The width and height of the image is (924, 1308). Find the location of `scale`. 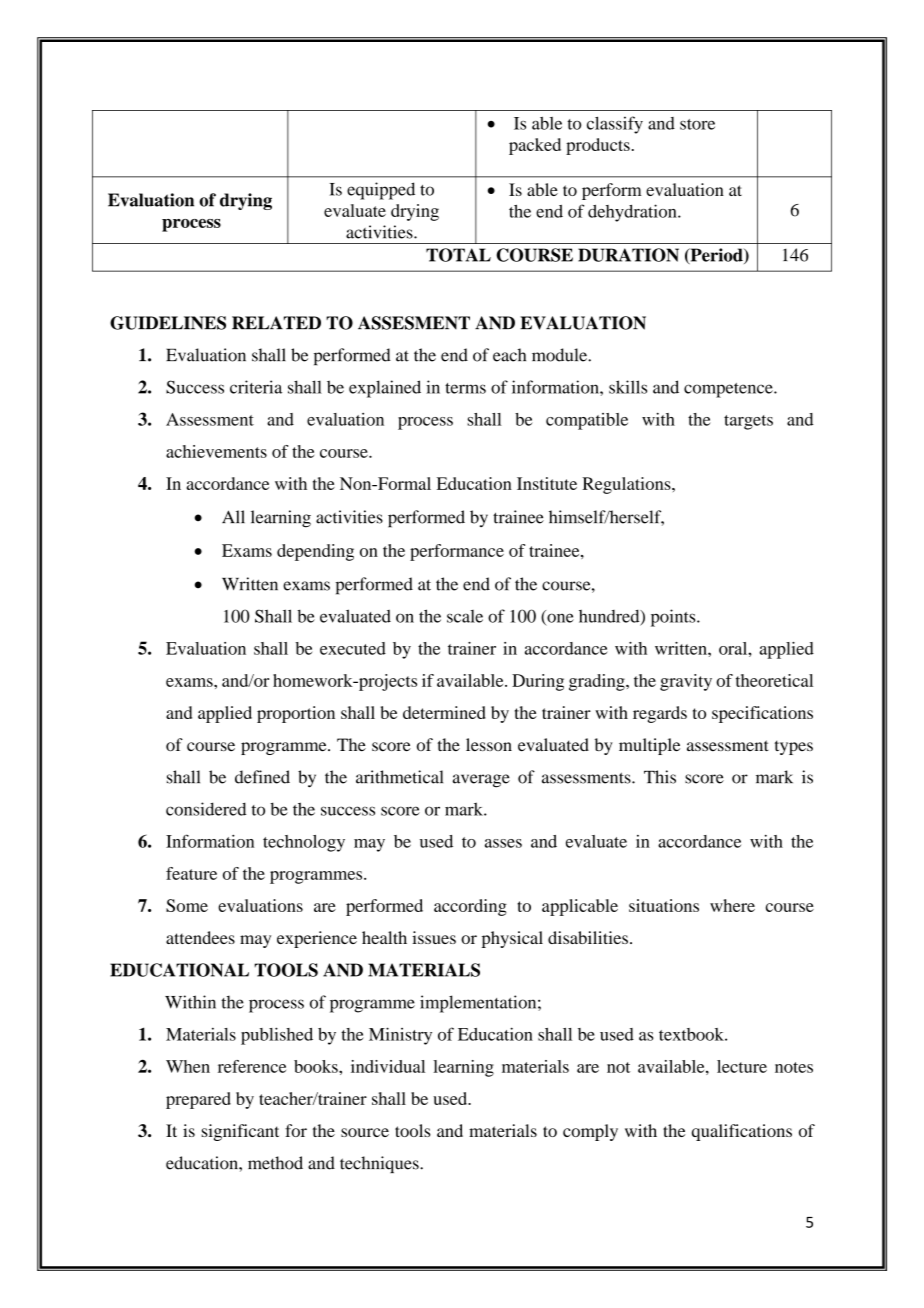

scale is located at coordinates (465, 616).
